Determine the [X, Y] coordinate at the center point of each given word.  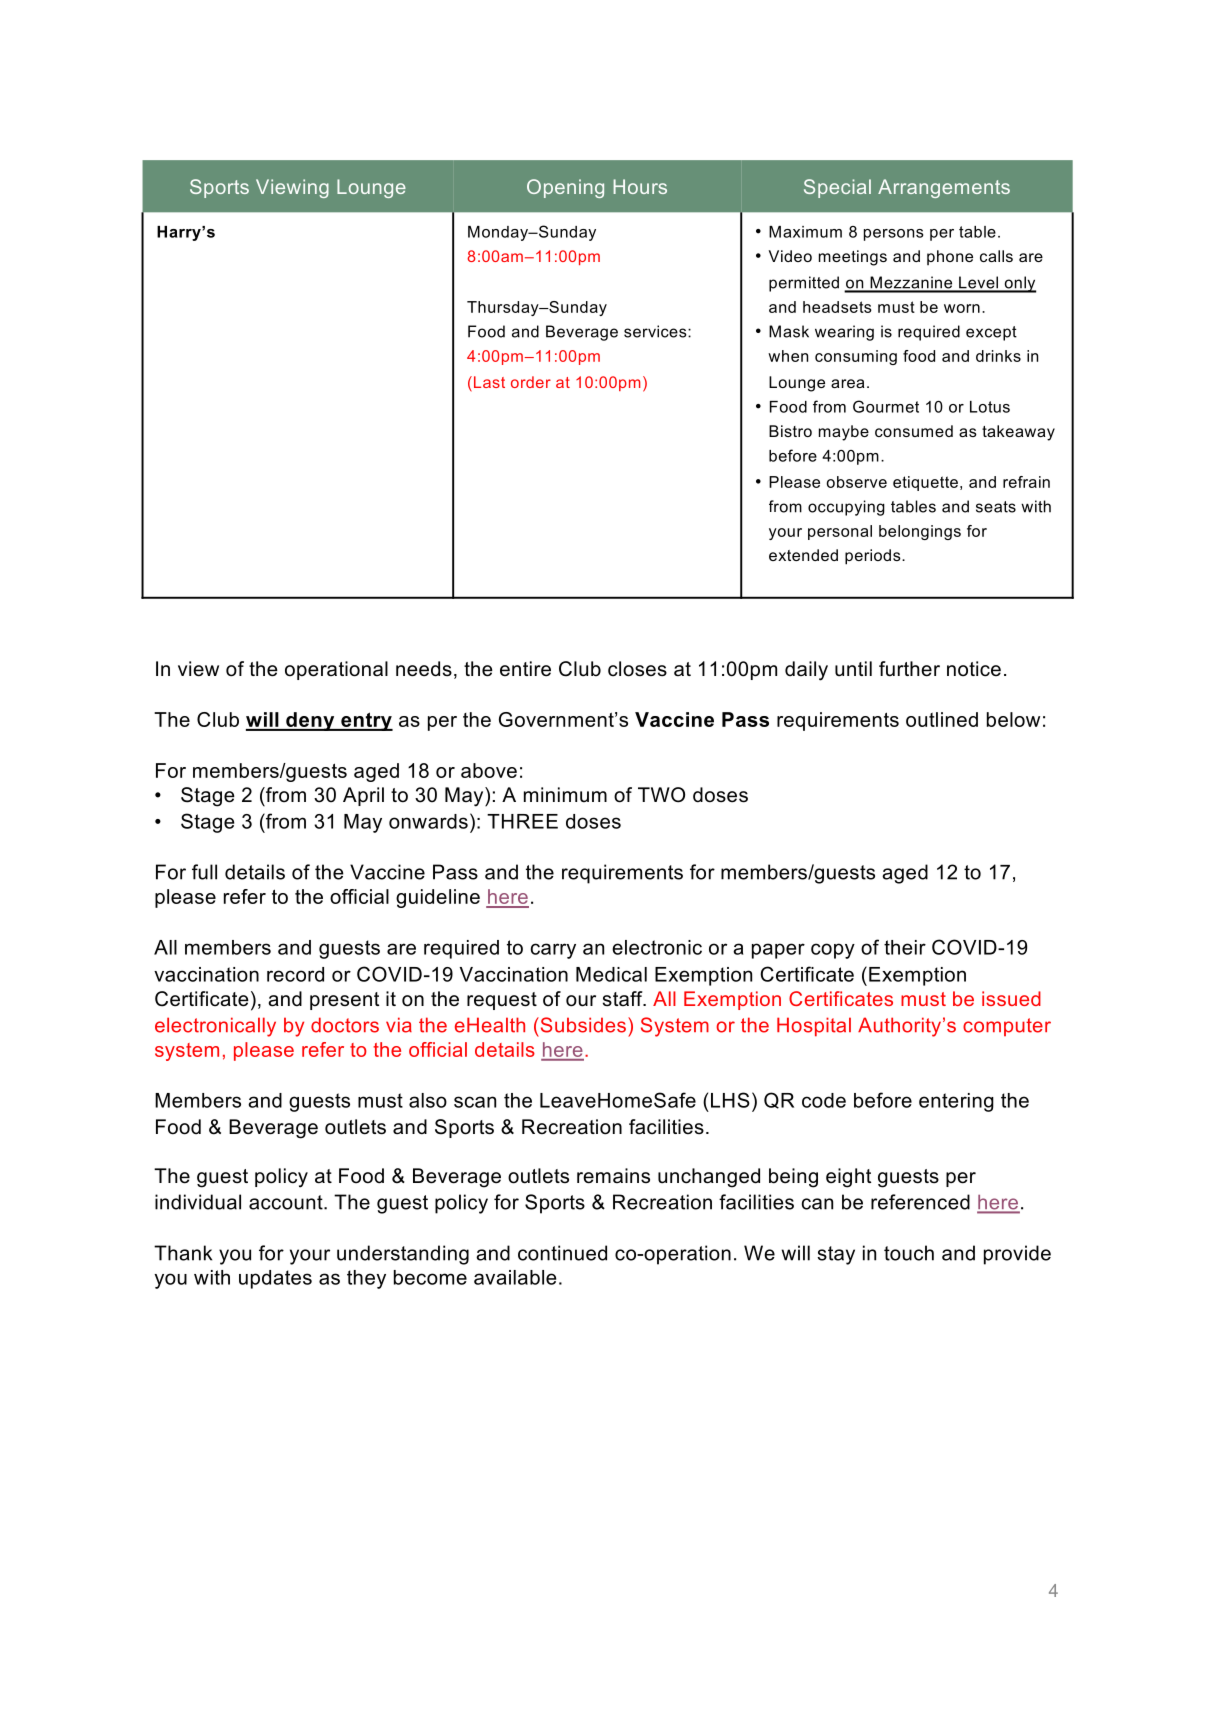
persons [893, 235]
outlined [942, 719]
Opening [565, 188]
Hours [640, 186]
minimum [565, 795]
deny [310, 721]
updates [275, 1279]
